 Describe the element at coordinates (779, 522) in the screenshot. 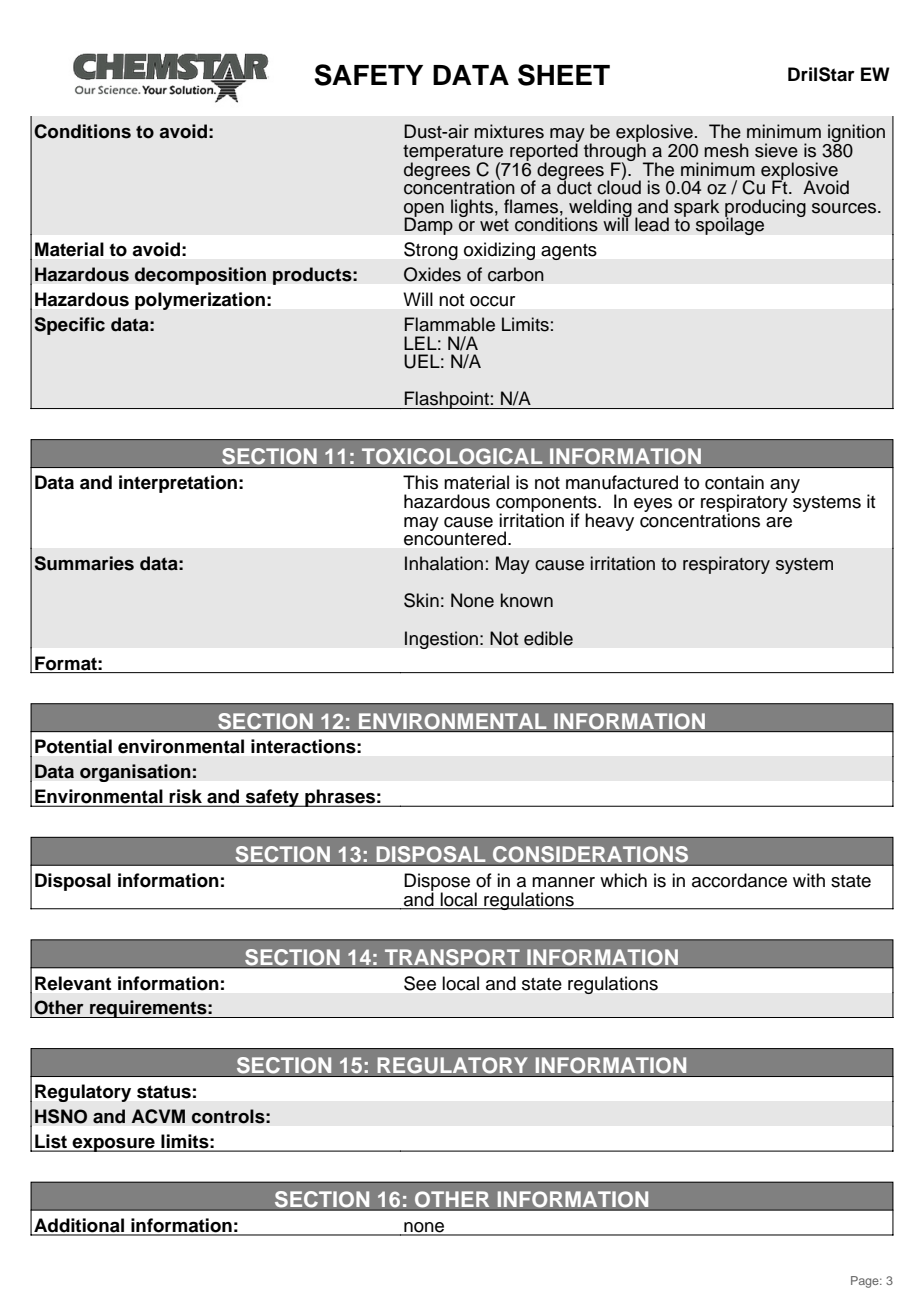

I see `are` at that location.
